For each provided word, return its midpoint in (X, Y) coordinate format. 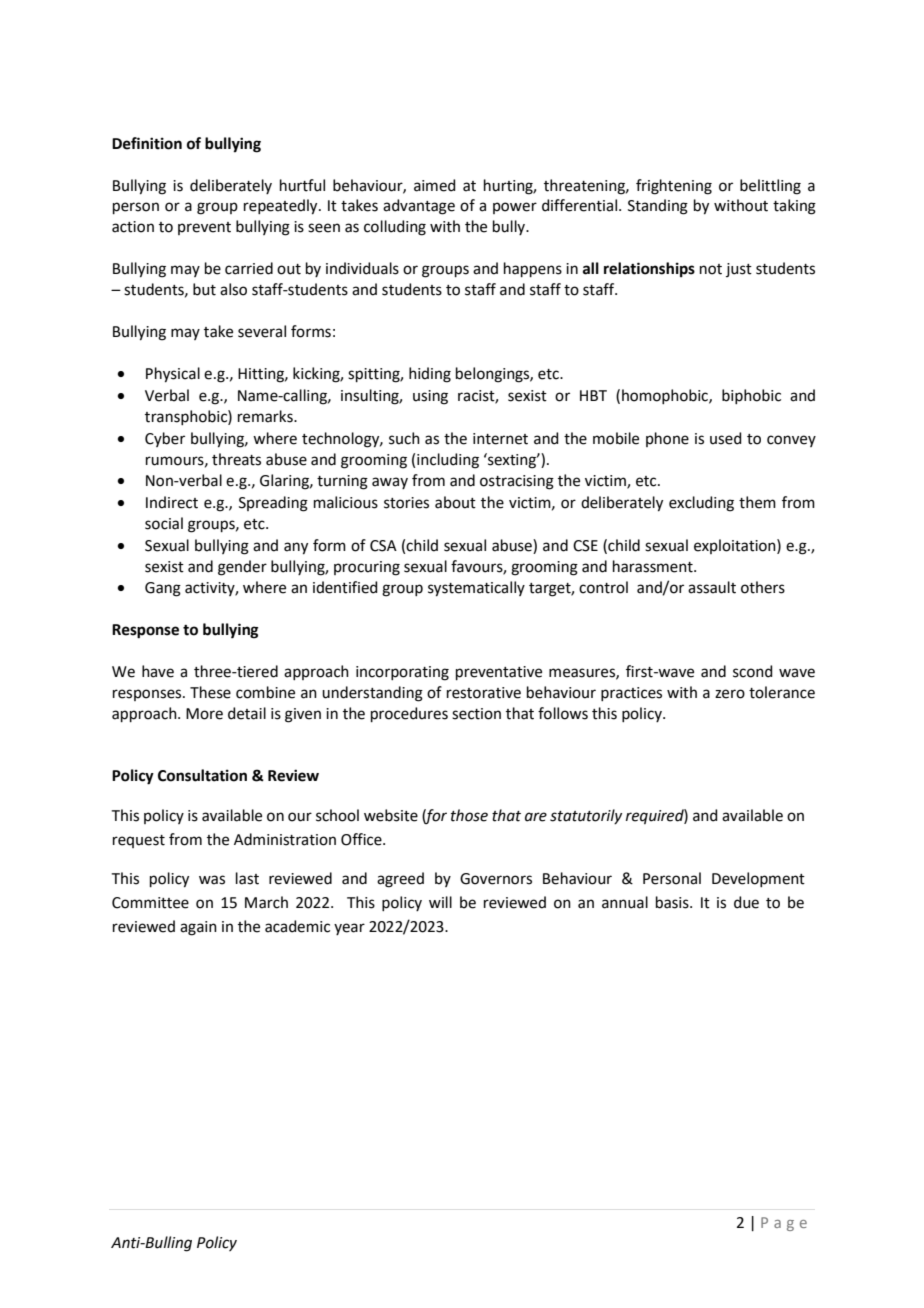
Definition (147, 143)
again (198, 928)
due (746, 902)
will (440, 902)
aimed (435, 185)
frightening (674, 187)
